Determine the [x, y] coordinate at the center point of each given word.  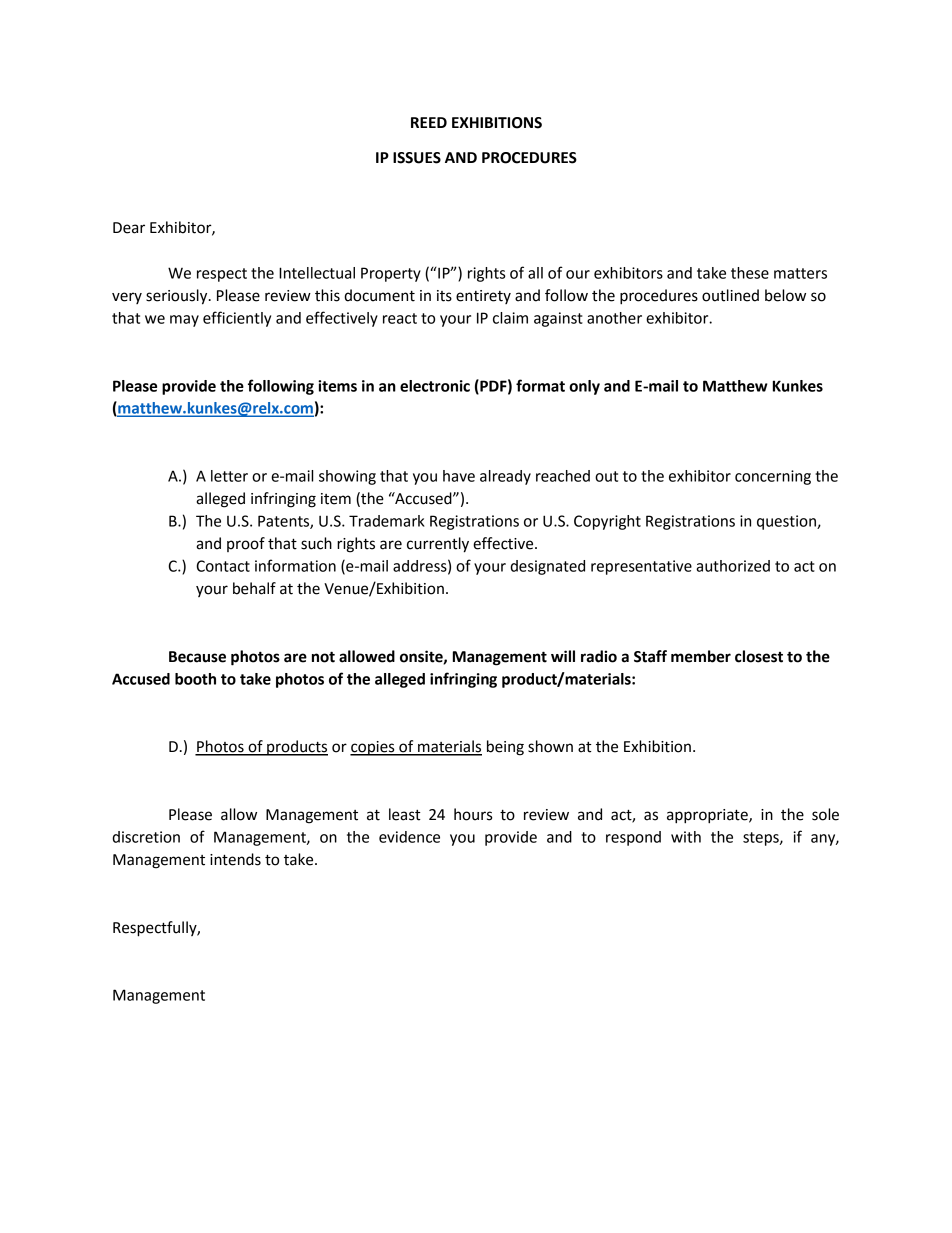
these [750, 273]
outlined [730, 295]
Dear [129, 228]
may [184, 321]
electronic [435, 386]
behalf [254, 588]
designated [547, 567]
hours [473, 814]
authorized [733, 566]
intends [235, 859]
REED [429, 122]
